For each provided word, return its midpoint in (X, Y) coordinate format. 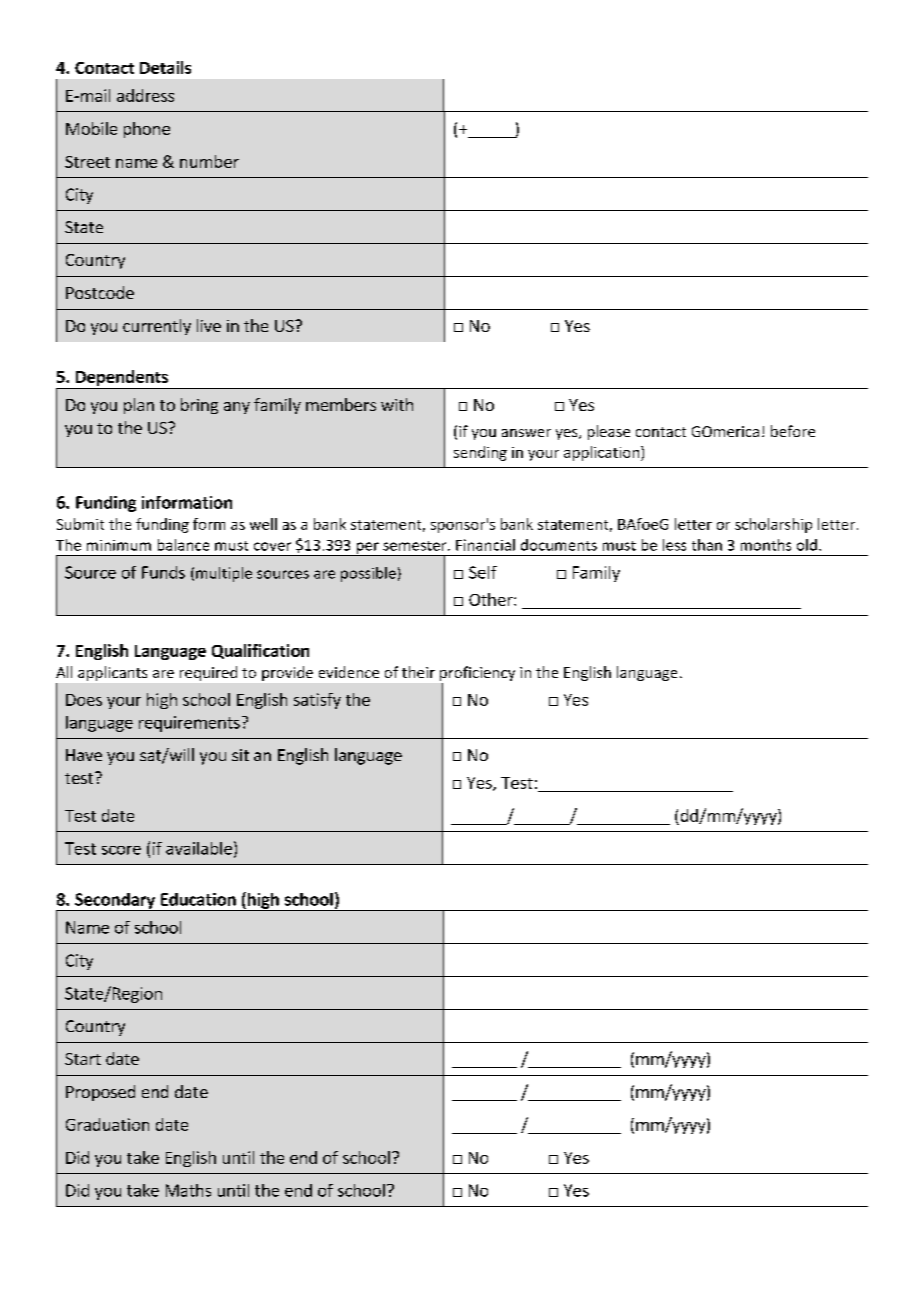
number (209, 161)
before (793, 431)
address (145, 95)
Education (198, 899)
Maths (188, 1190)
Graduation (107, 1124)
